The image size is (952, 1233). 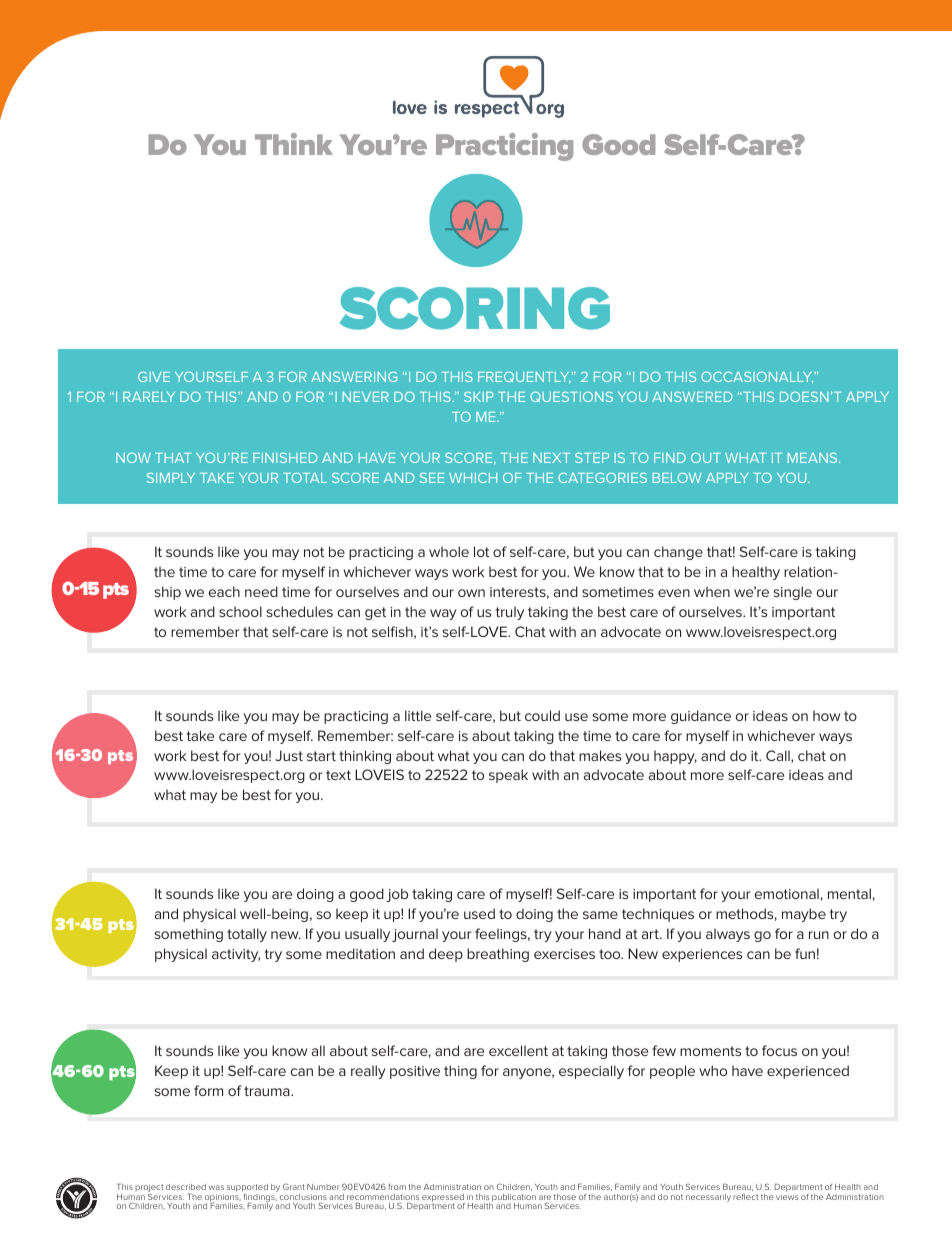 What do you see at coordinates (779, 756) in the screenshot?
I see `Call` at bounding box center [779, 756].
